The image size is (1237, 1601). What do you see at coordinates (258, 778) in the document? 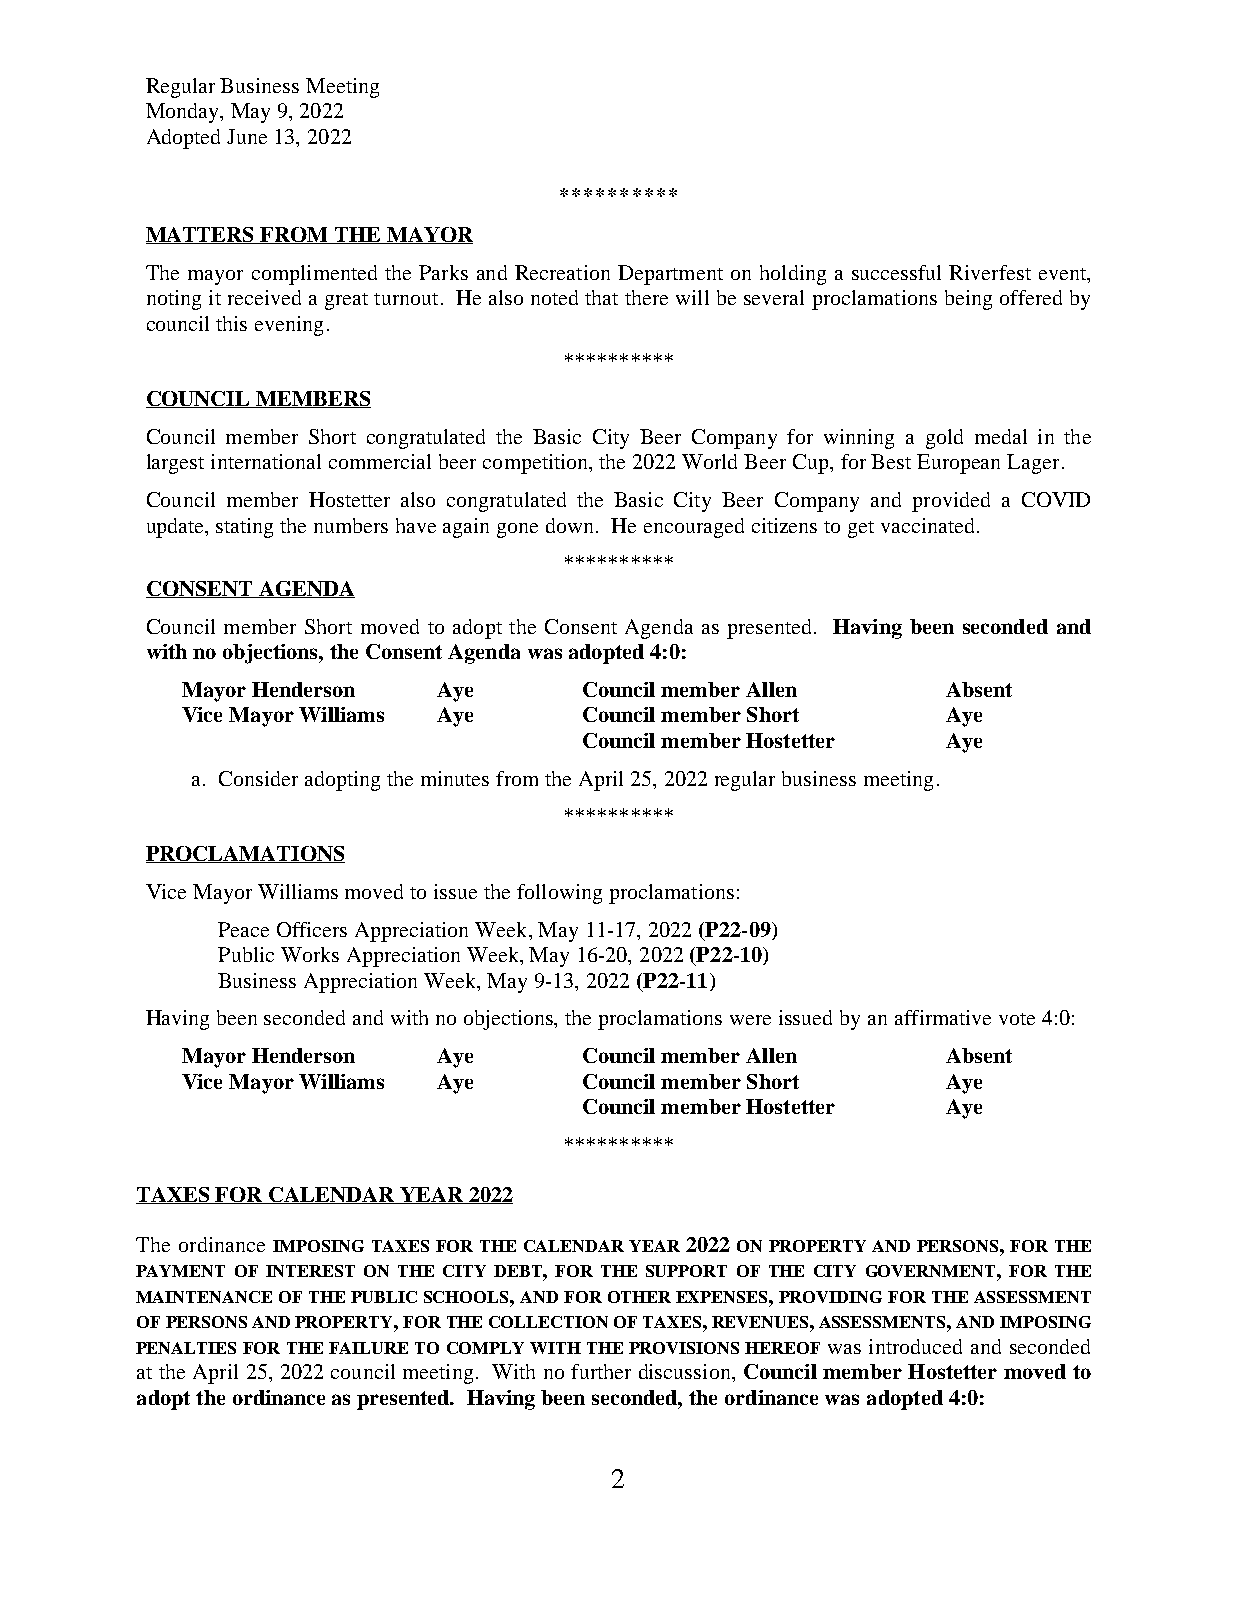
I see `Consider` at bounding box center [258, 778].
